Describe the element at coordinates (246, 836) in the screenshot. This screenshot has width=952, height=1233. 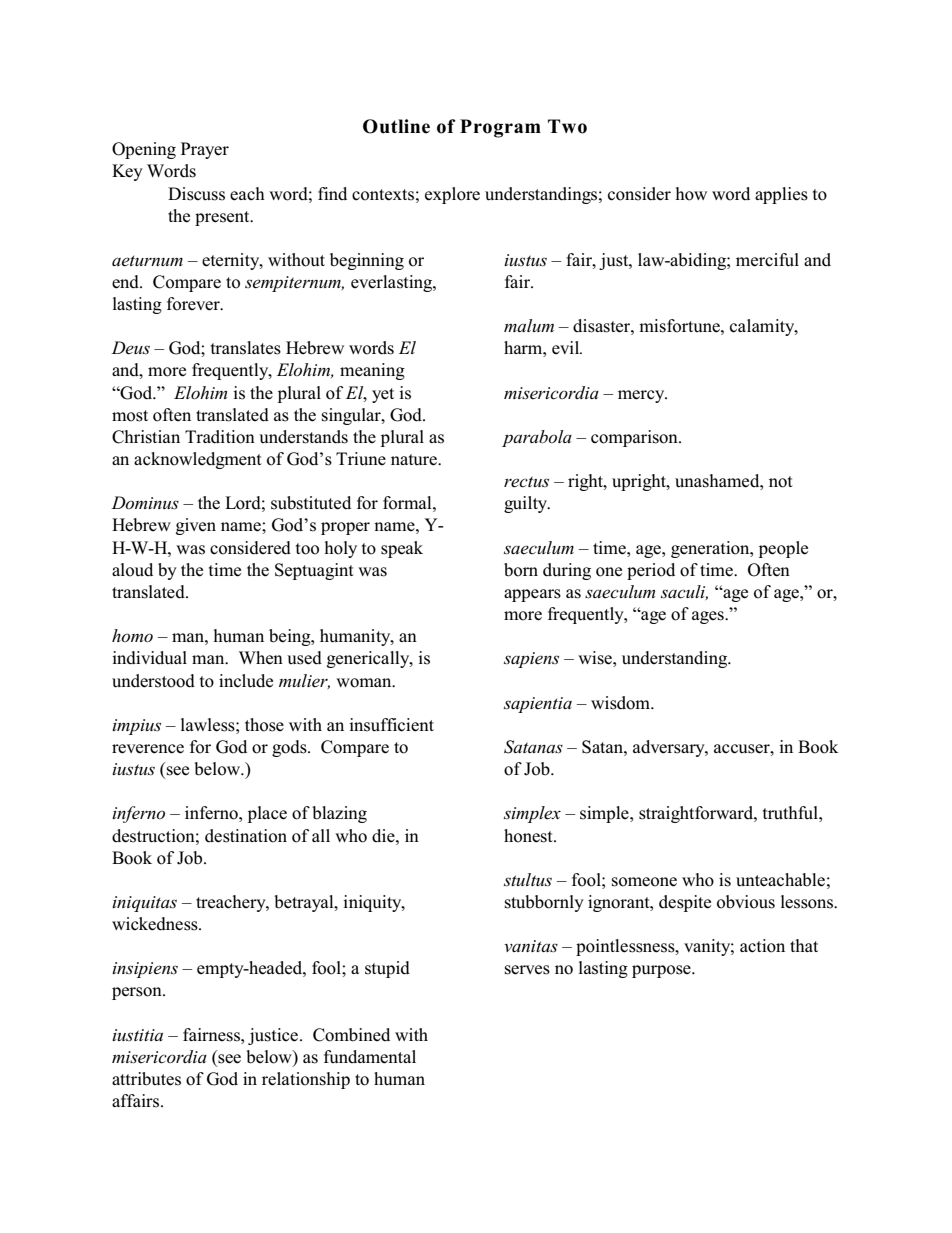
I see `destination` at that location.
